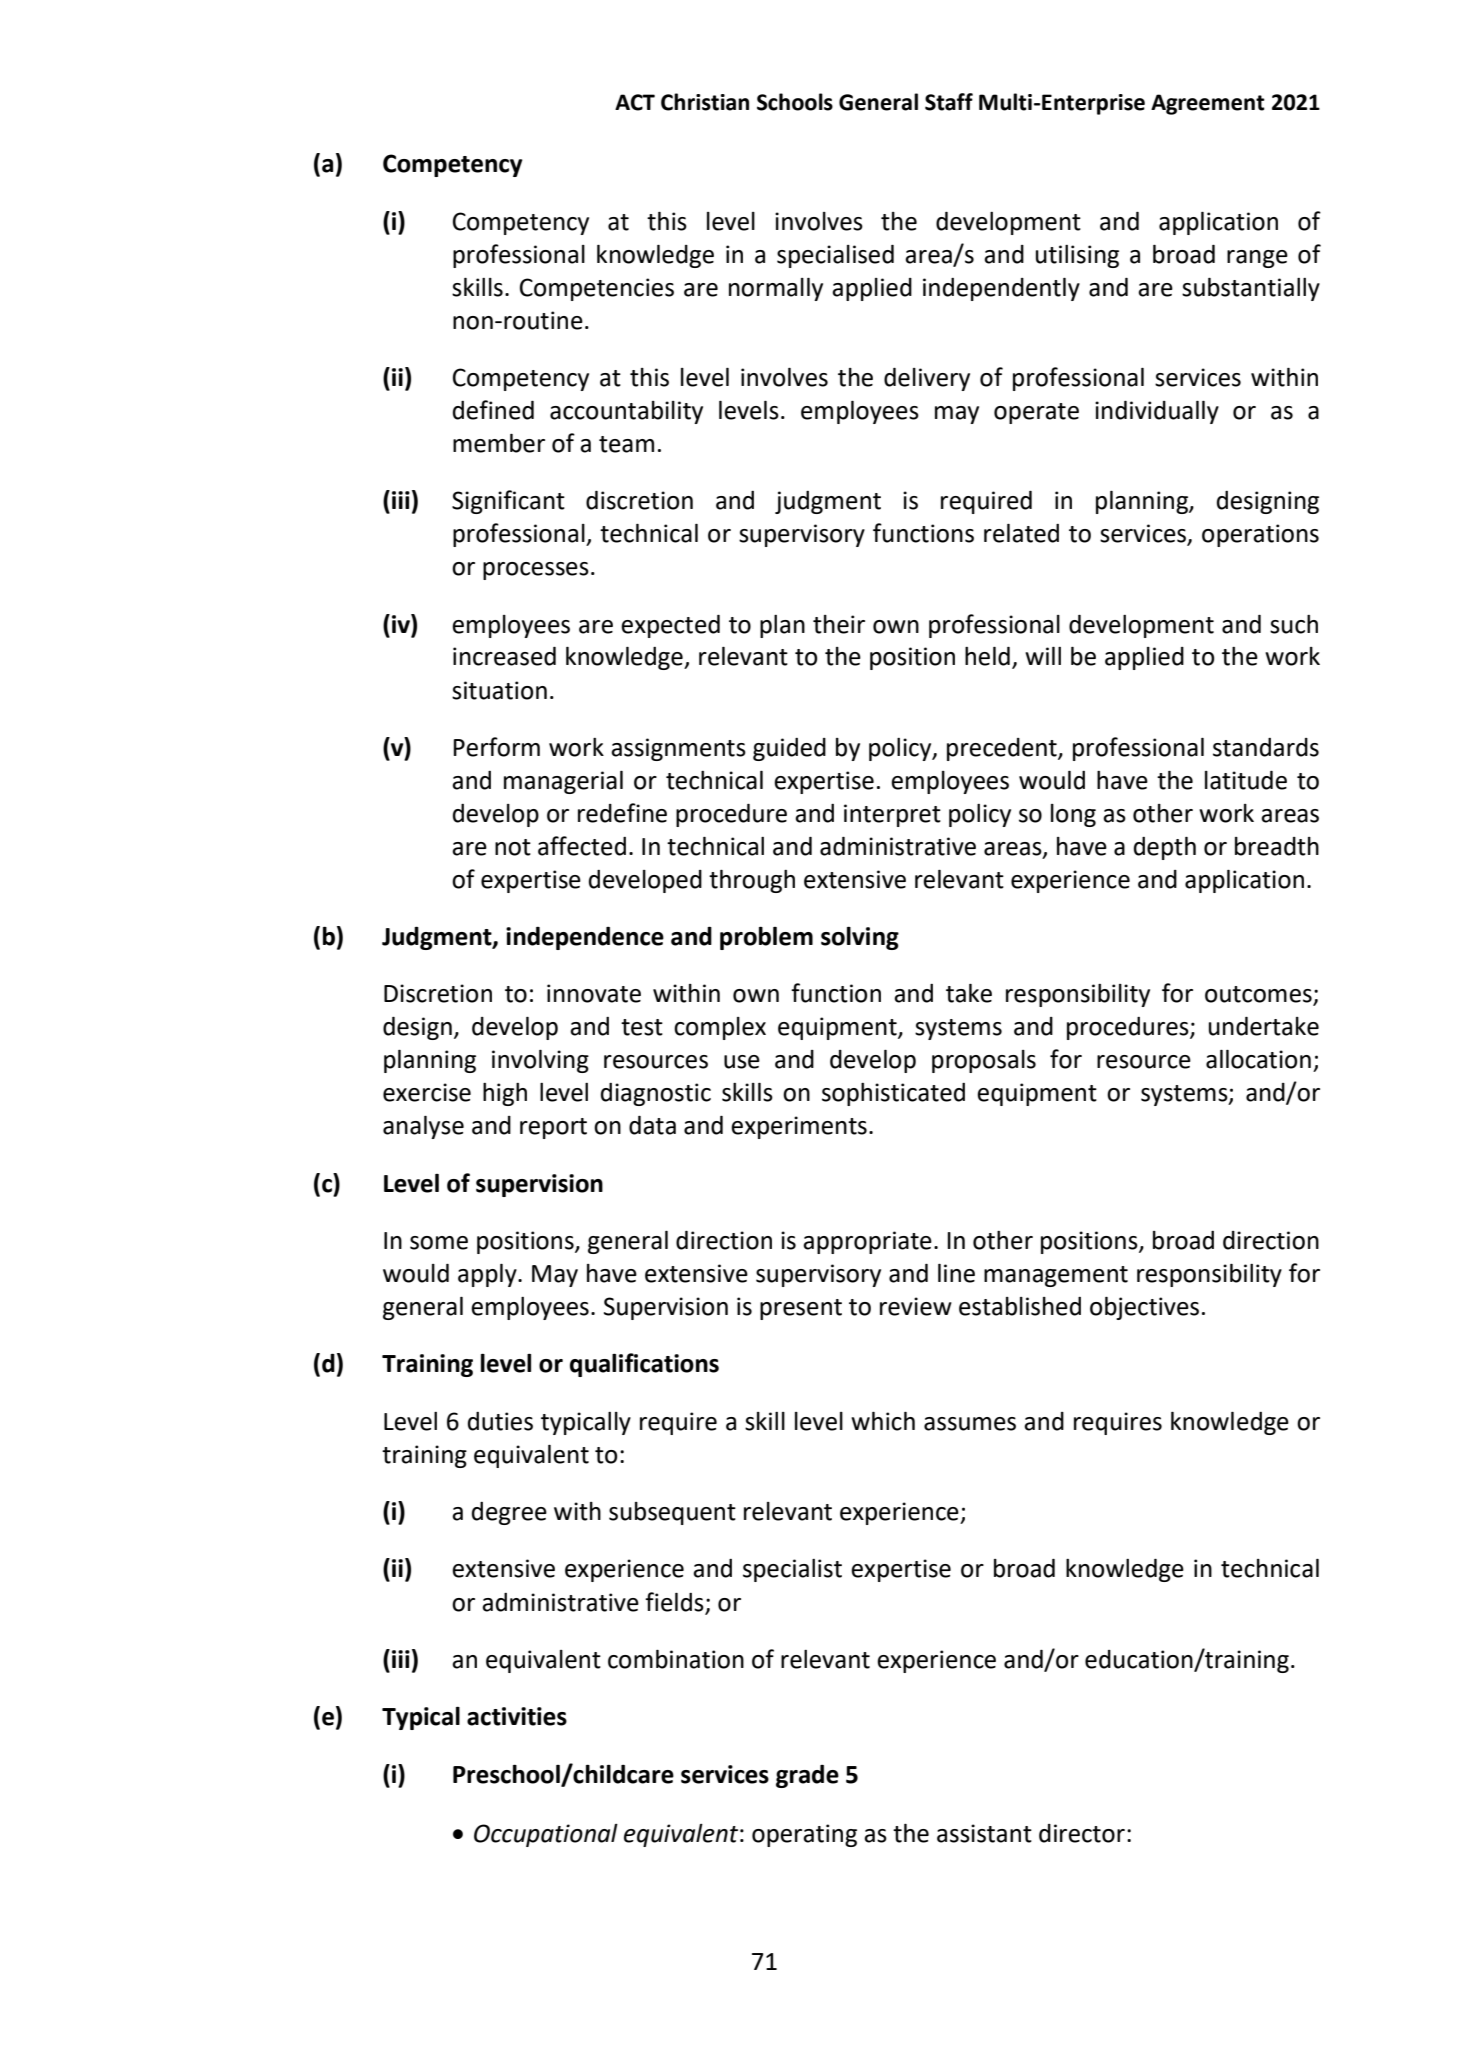 Image resolution: width=1459 pixels, height=2064 pixels. I want to click on grade, so click(807, 1776).
